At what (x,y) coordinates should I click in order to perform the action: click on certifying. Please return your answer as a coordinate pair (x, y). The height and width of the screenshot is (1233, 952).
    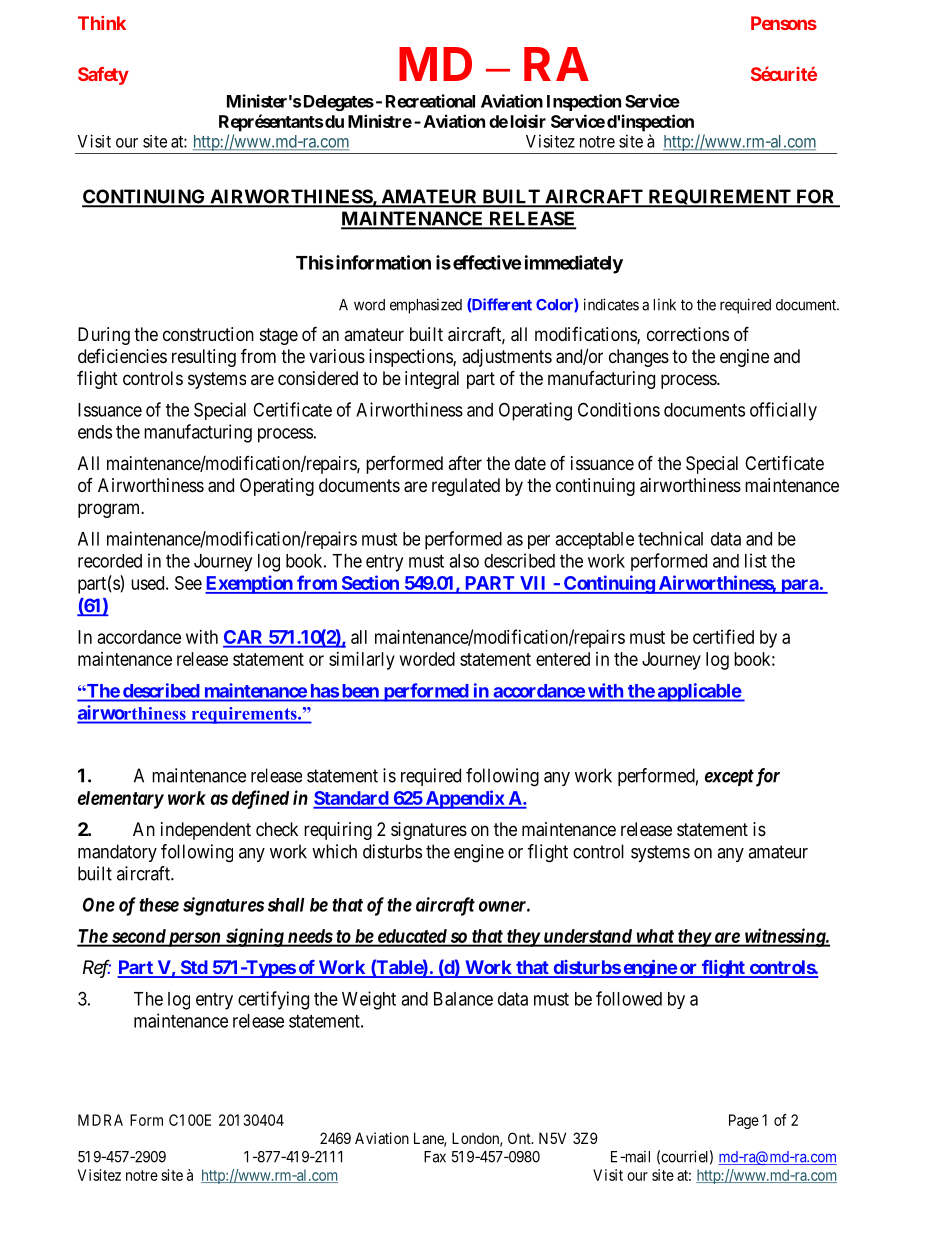
    Looking at the image, I should click on (273, 1000).
